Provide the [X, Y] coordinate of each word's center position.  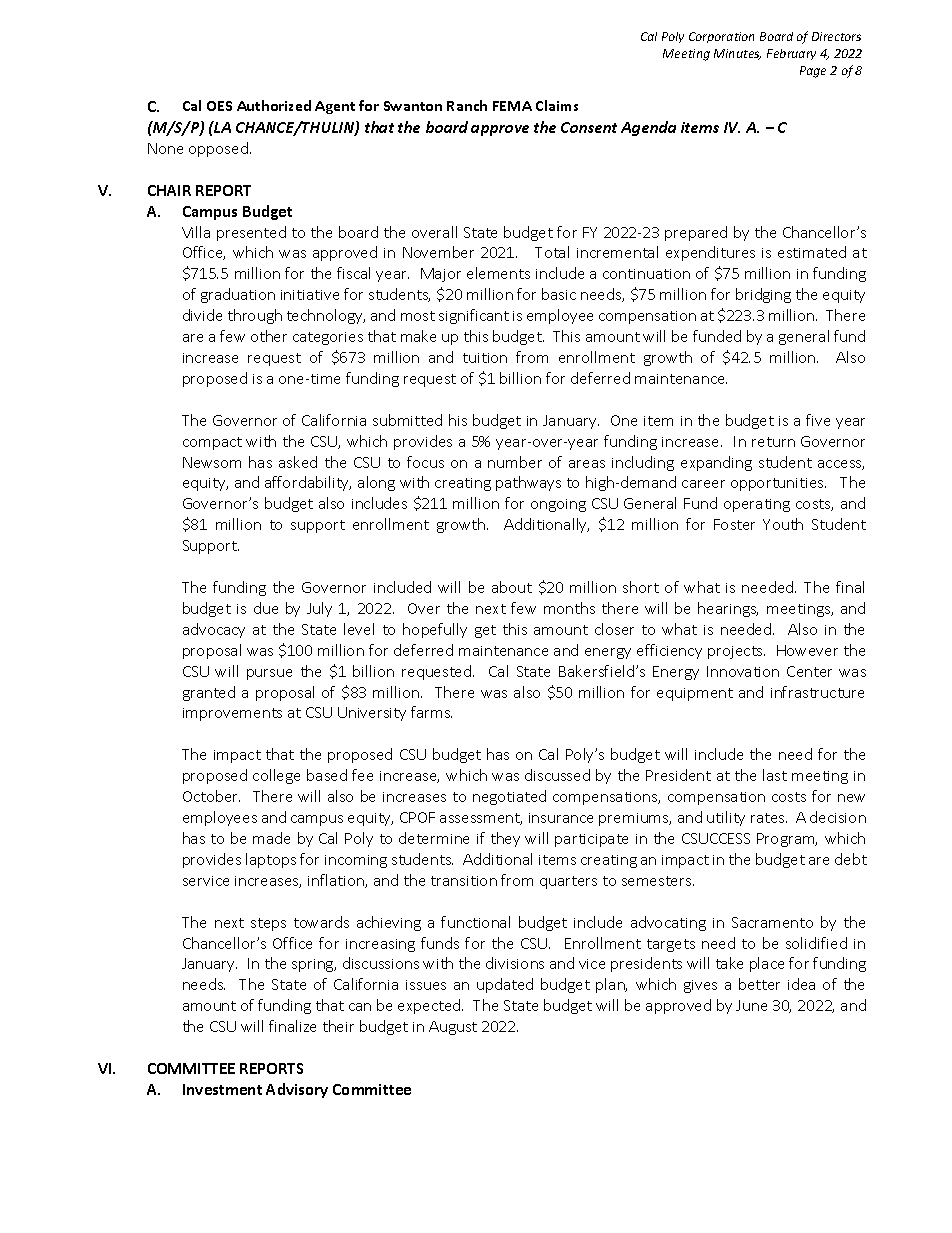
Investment [222, 1089]
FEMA [512, 106]
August [453, 1028]
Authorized [274, 105]
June [751, 1005]
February [791, 54]
